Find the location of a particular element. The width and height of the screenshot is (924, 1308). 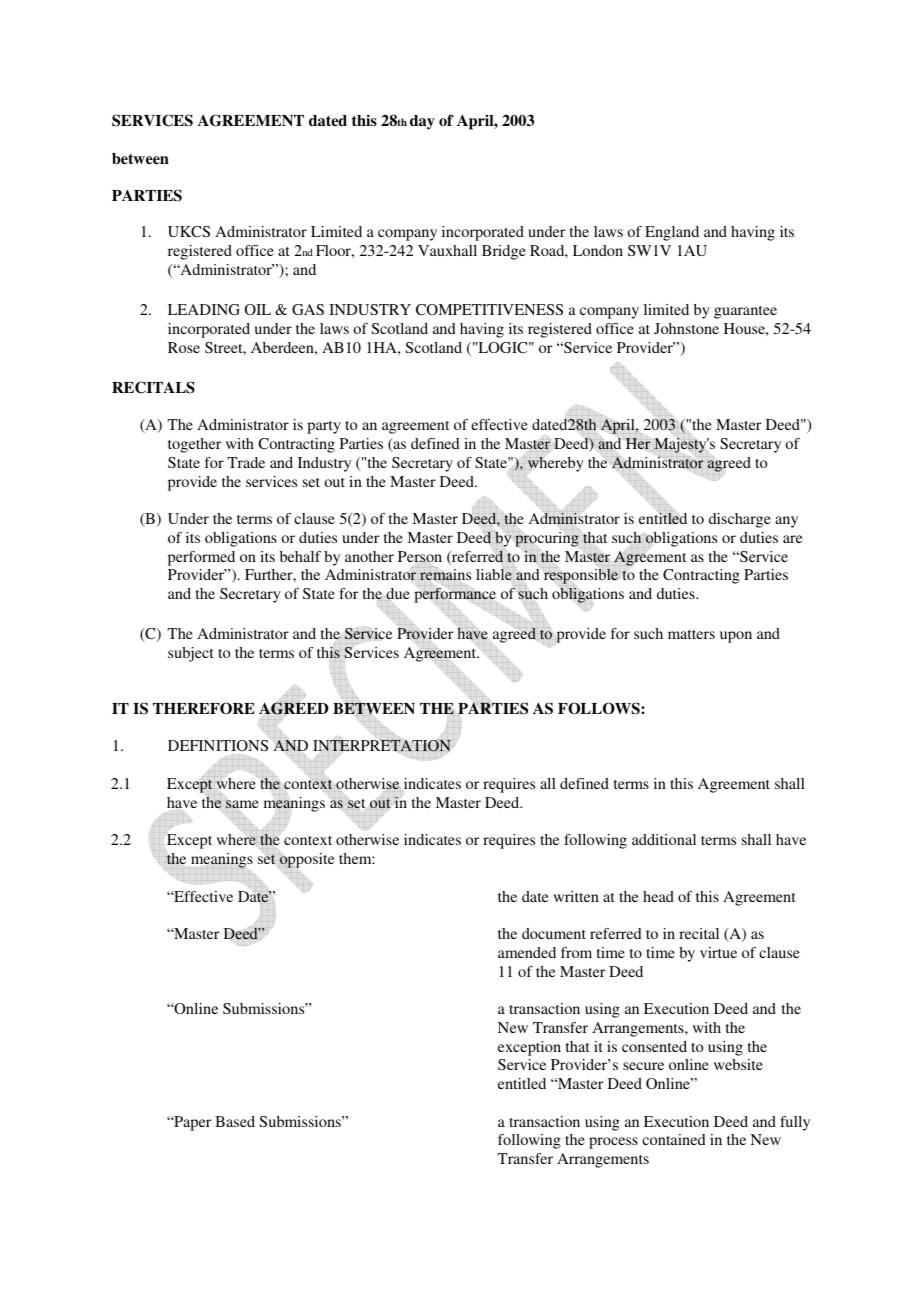

Bridge is located at coordinates (504, 252).
